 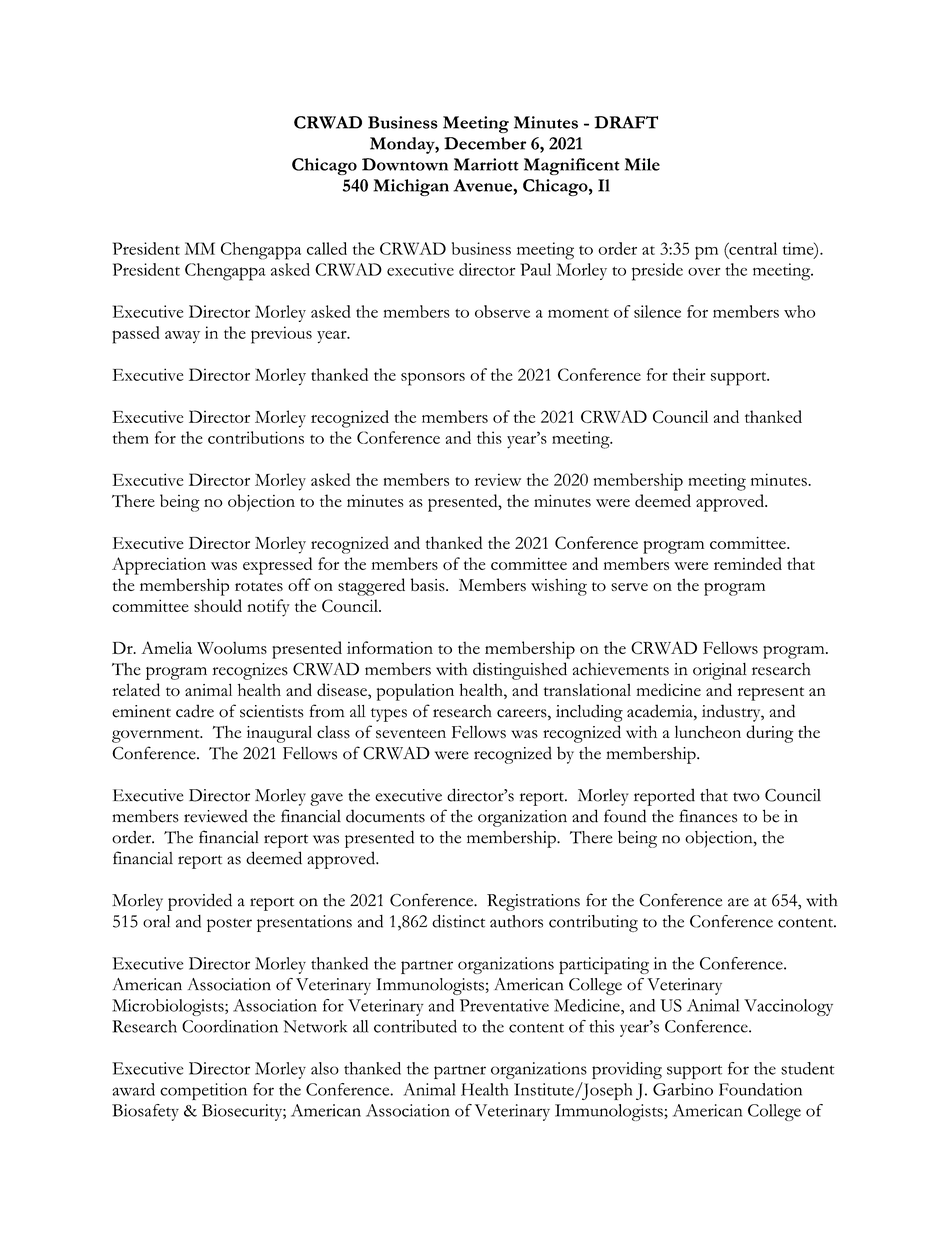 I want to click on sponsors, so click(x=433, y=379).
